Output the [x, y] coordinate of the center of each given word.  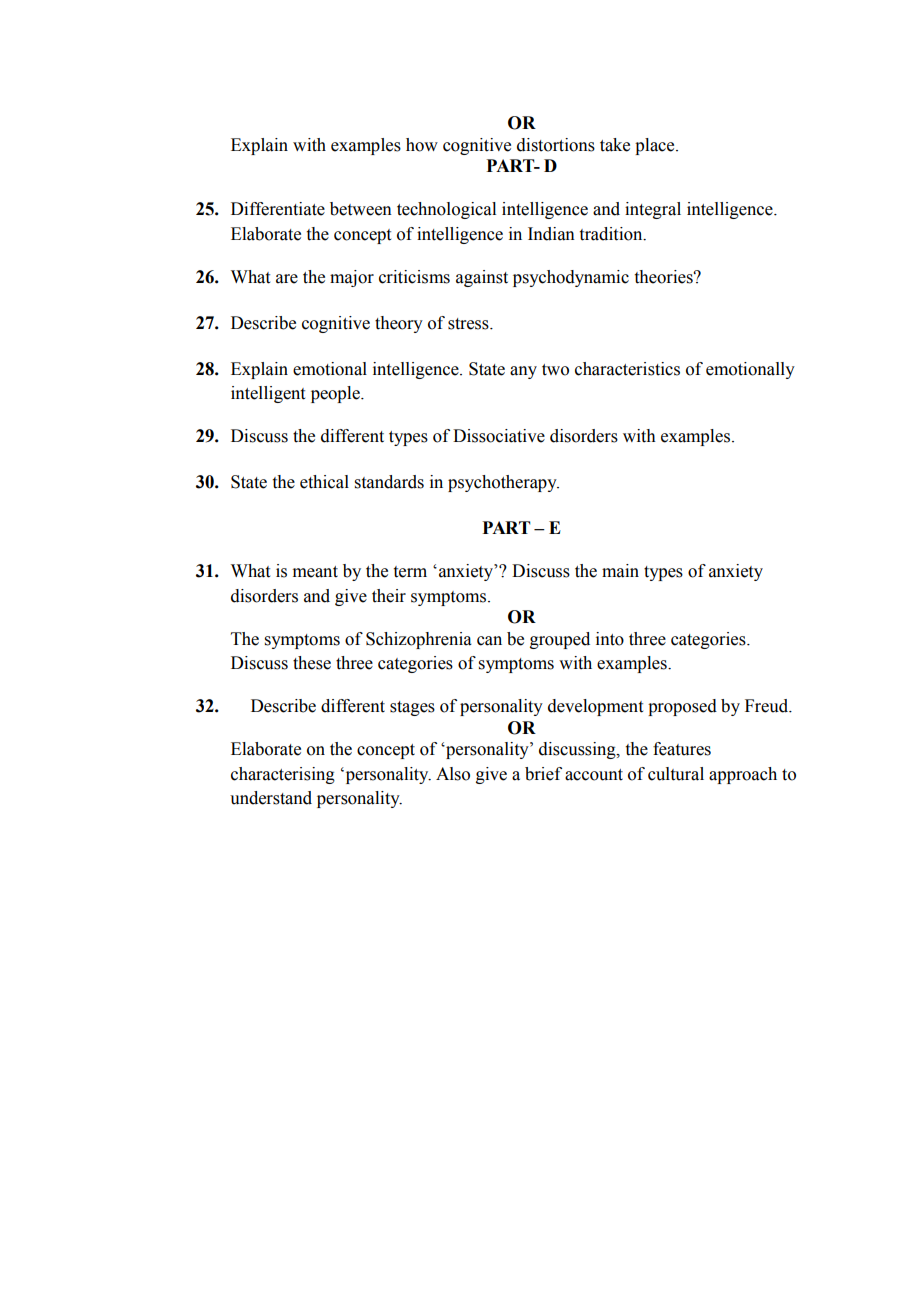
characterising [283, 775]
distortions [556, 145]
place [656, 146]
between [361, 209]
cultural [676, 774]
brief [543, 774]
